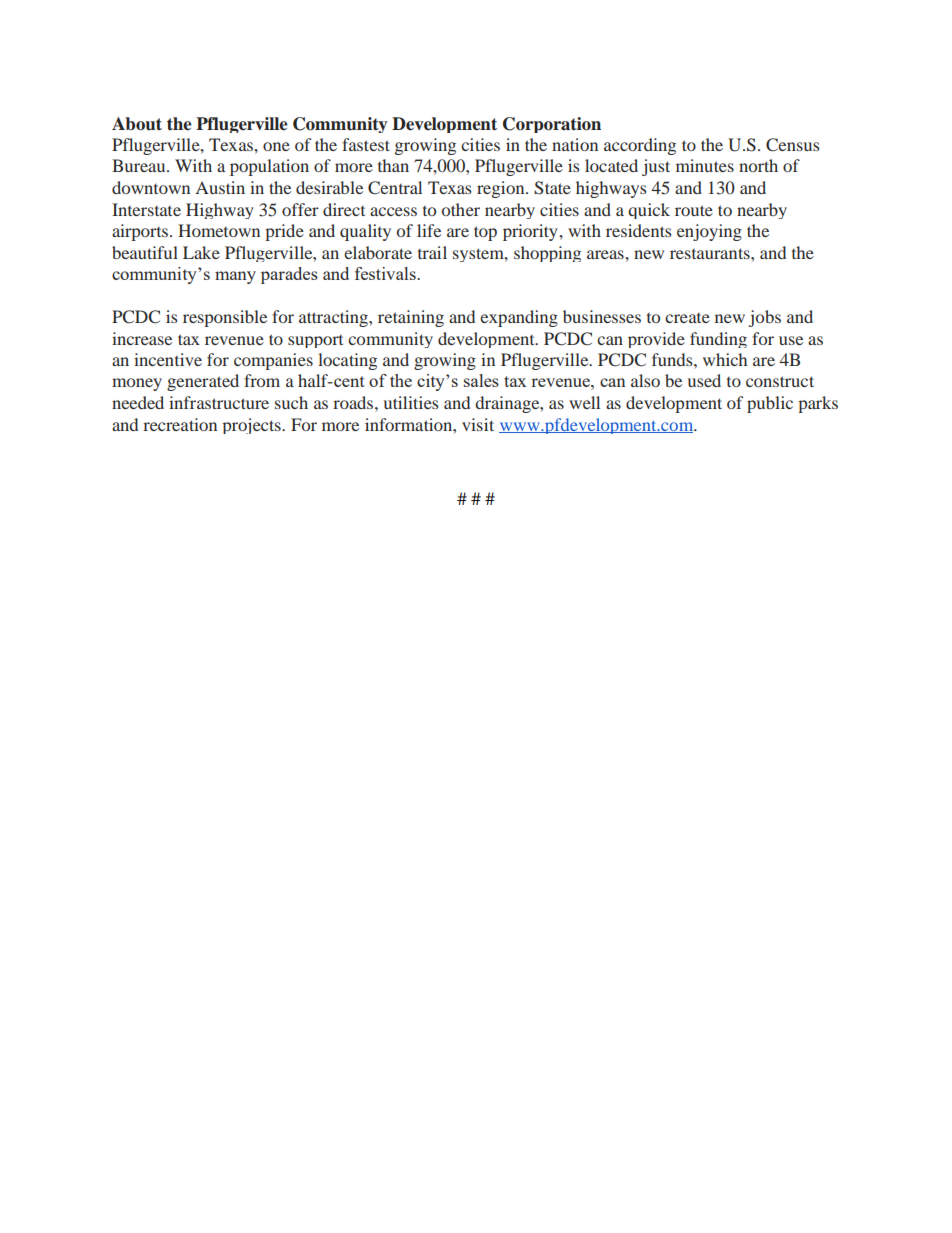 The image size is (952, 1233). Describe the element at coordinates (765, 318) in the image. I see `jobs` at that location.
